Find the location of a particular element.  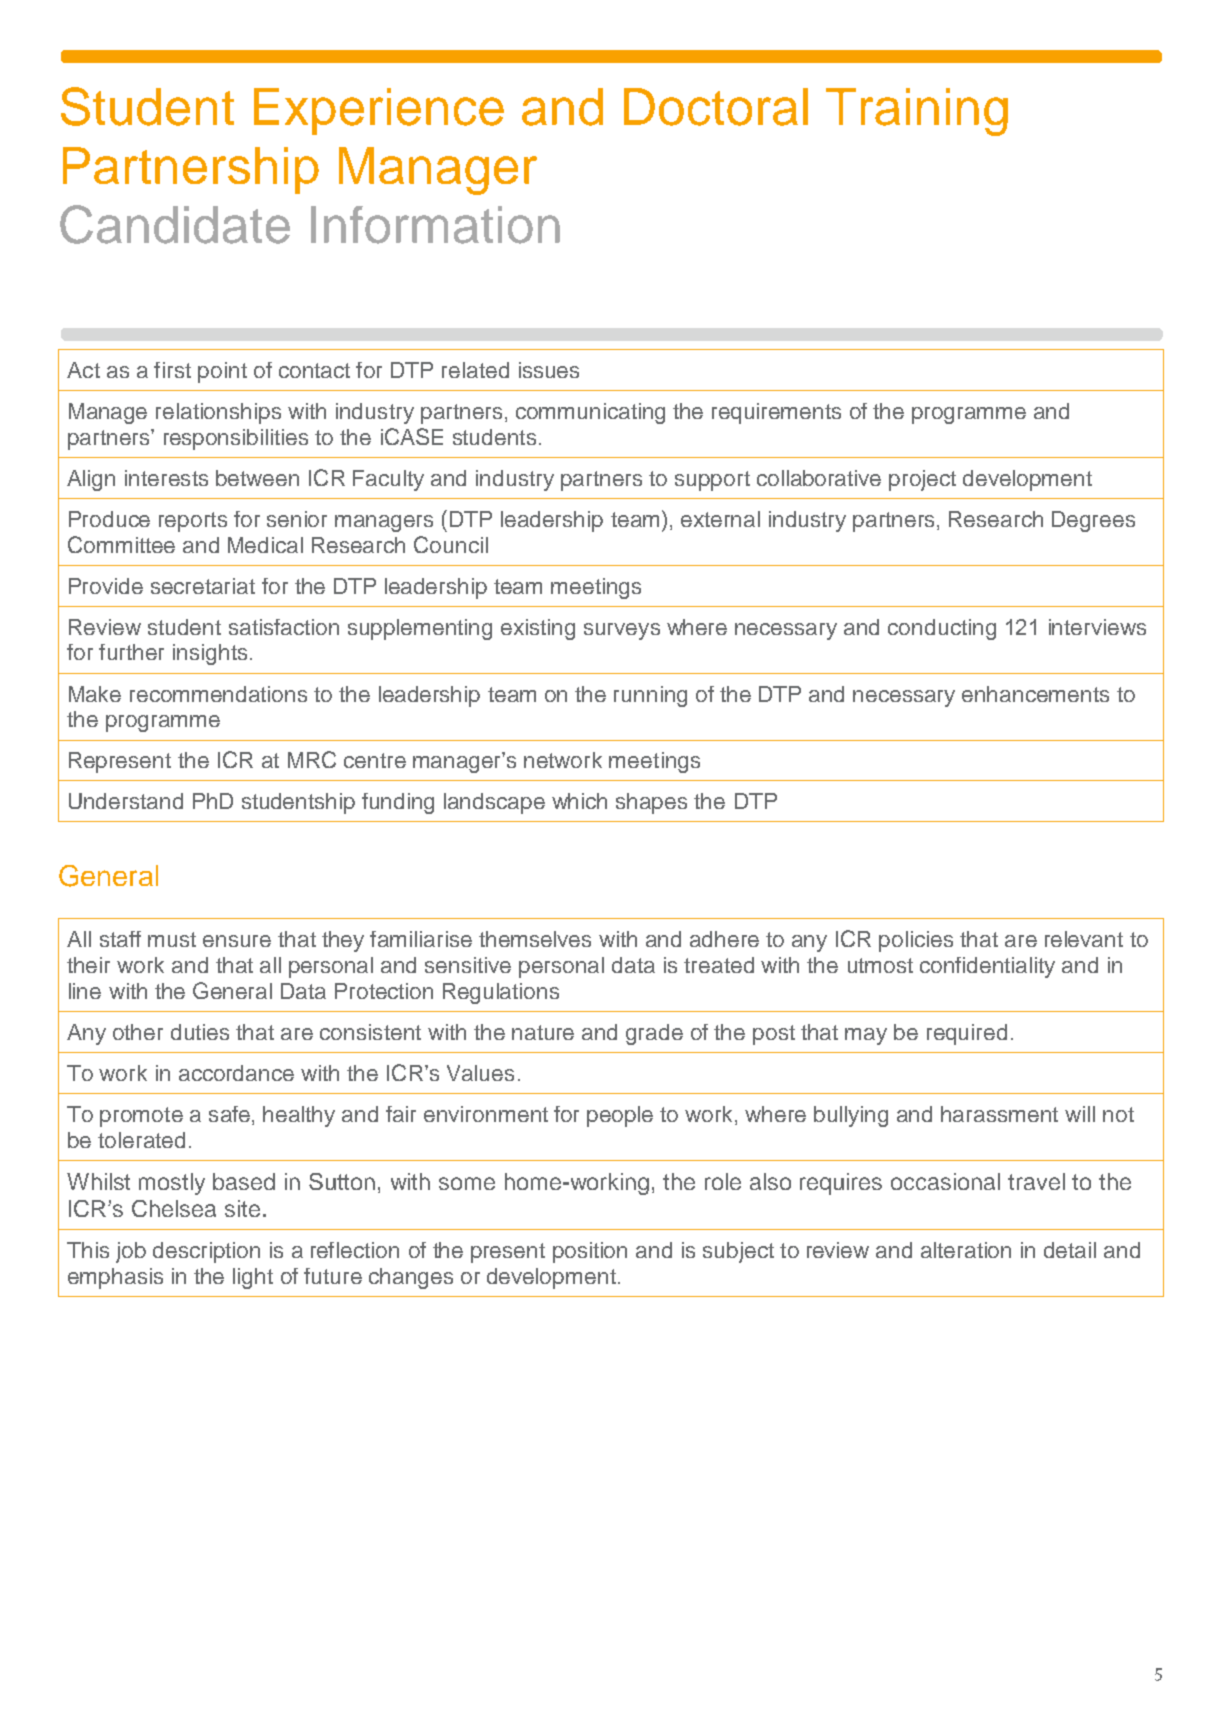

Candidate is located at coordinates (175, 224).
